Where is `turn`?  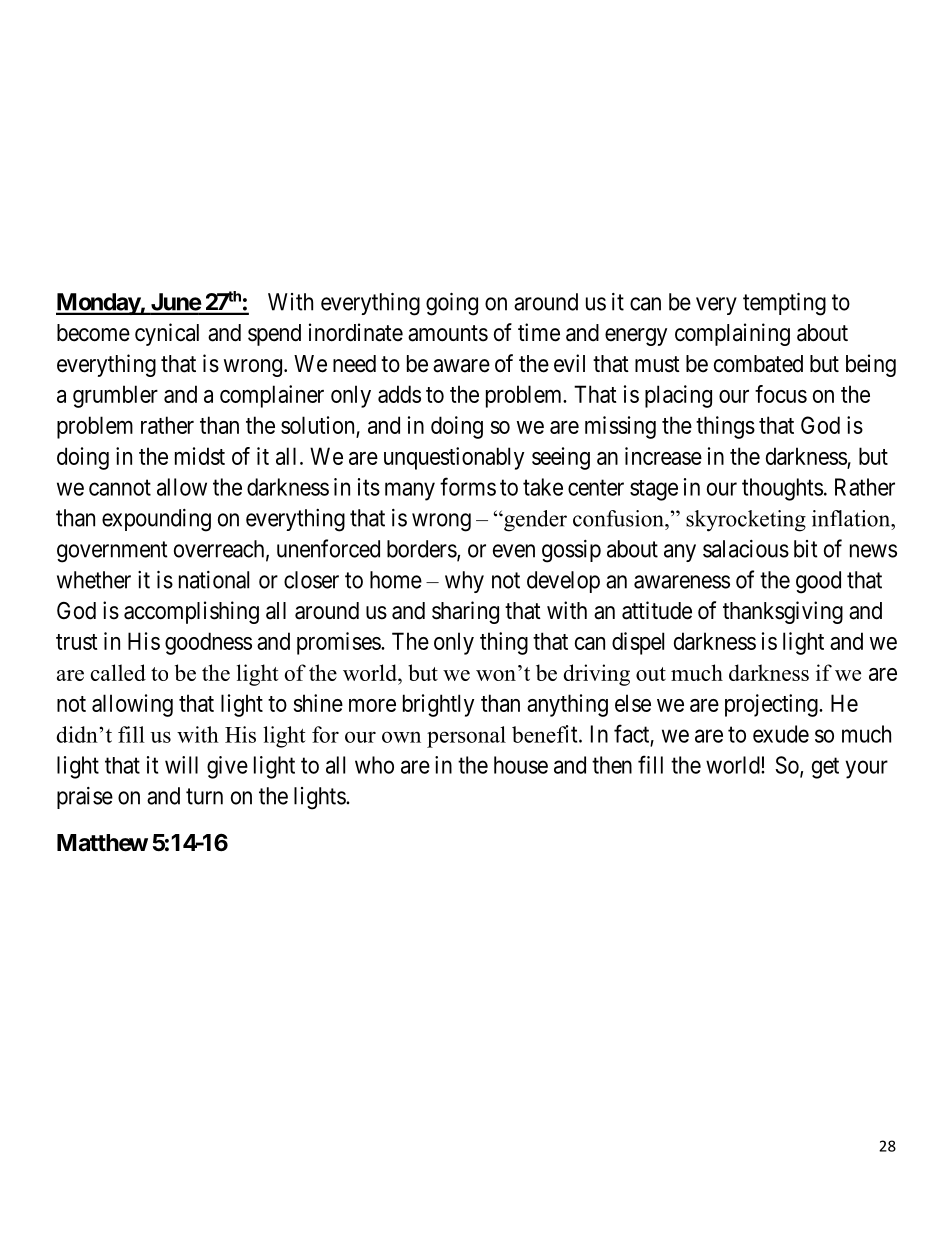 turn is located at coordinates (204, 796).
